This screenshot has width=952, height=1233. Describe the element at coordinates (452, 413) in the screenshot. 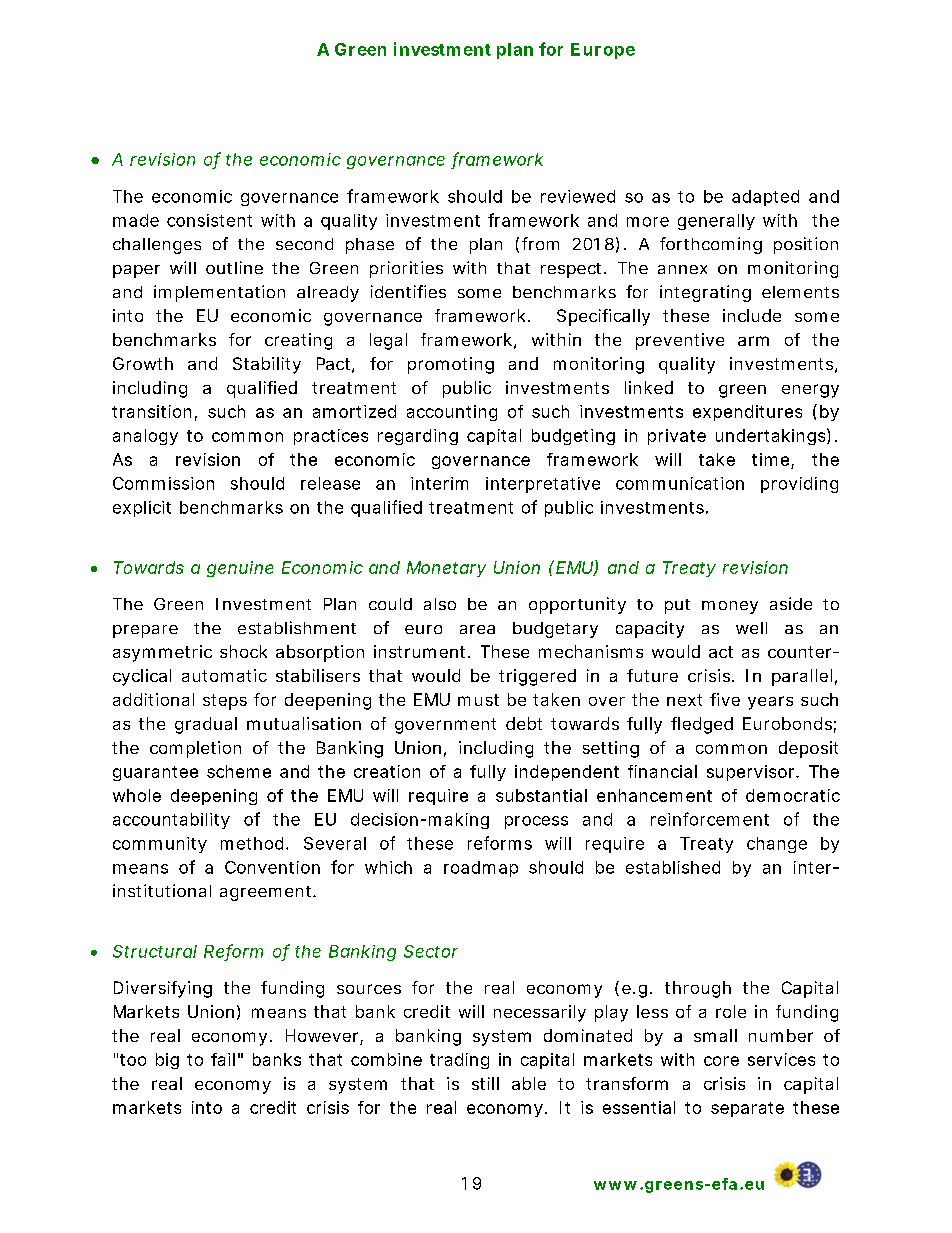

I see `accounting` at that location.
